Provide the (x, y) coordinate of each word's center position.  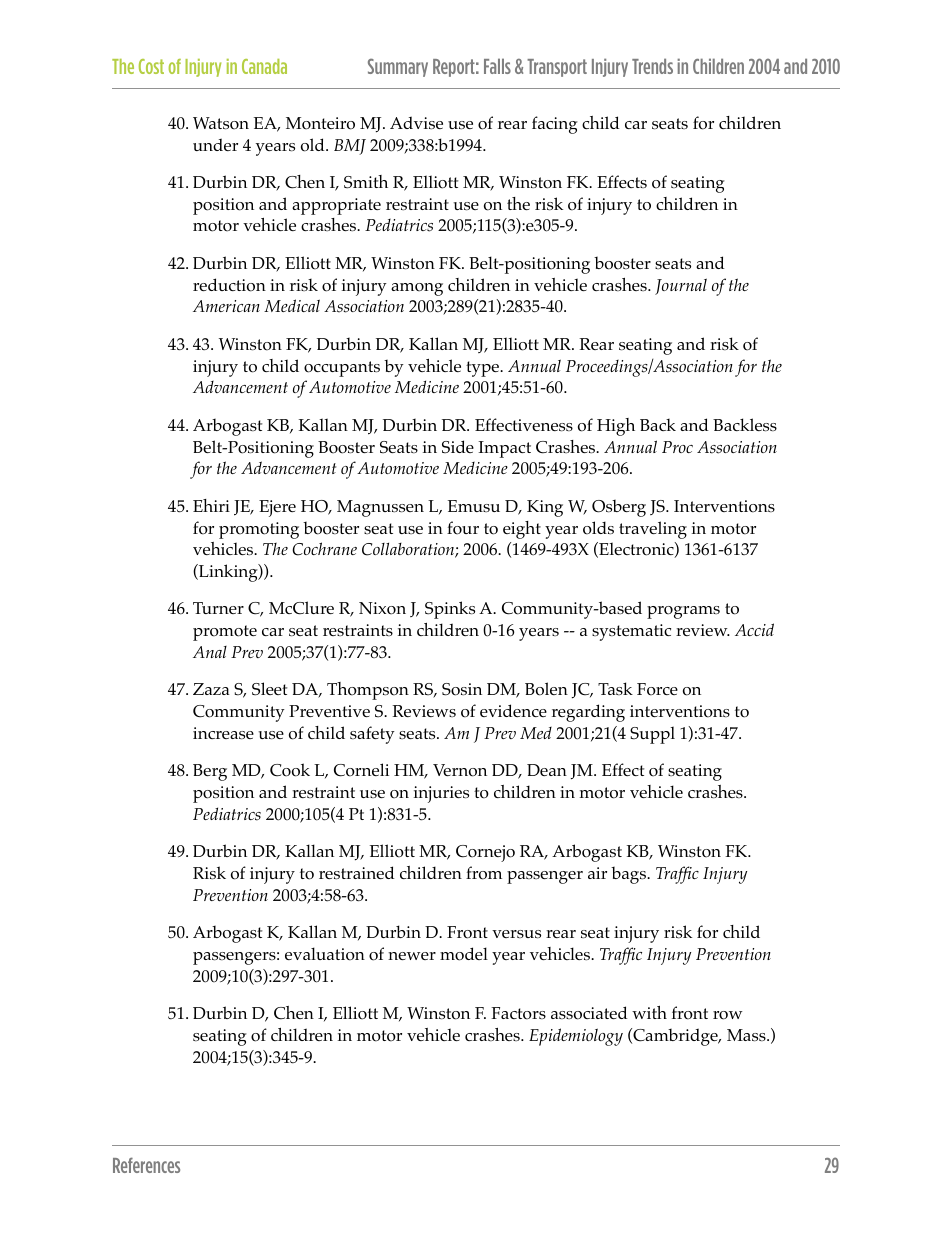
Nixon (382, 608)
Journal (681, 286)
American (226, 306)
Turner (218, 608)
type (484, 369)
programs (683, 612)
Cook (290, 770)
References (146, 1165)
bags (630, 875)
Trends (652, 66)
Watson (221, 123)
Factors (518, 1013)
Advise (416, 123)
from (484, 873)
